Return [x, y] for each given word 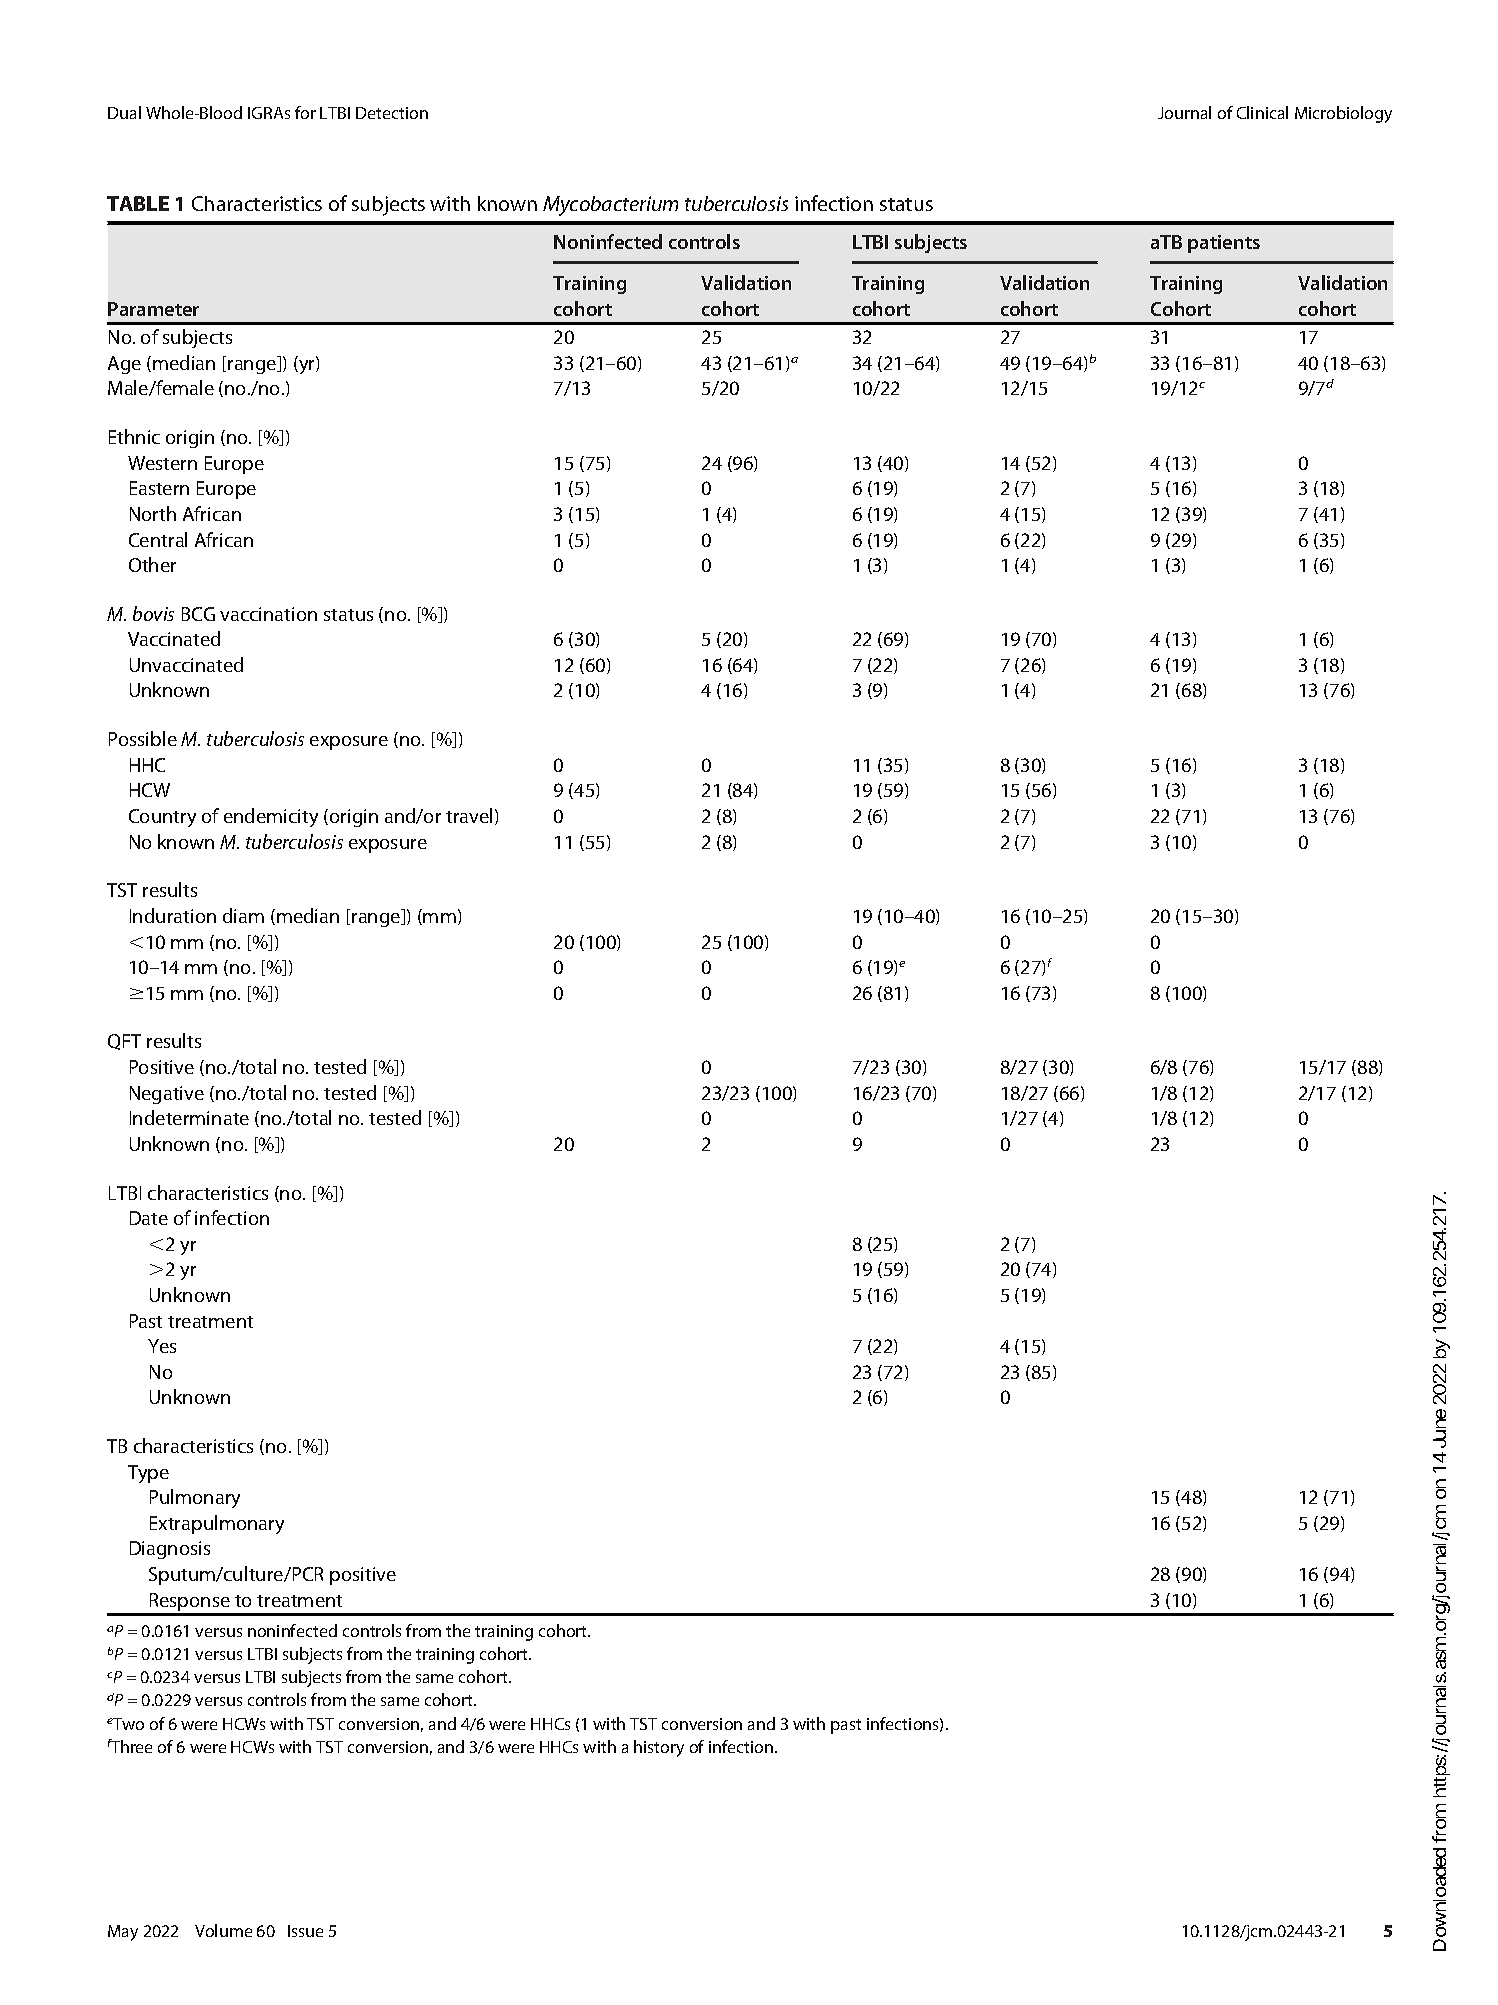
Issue [305, 1931]
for [305, 112]
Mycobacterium [610, 206]
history [659, 1748]
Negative [167, 1095]
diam [243, 915]
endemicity [271, 817]
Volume [223, 1930]
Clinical [1262, 112]
